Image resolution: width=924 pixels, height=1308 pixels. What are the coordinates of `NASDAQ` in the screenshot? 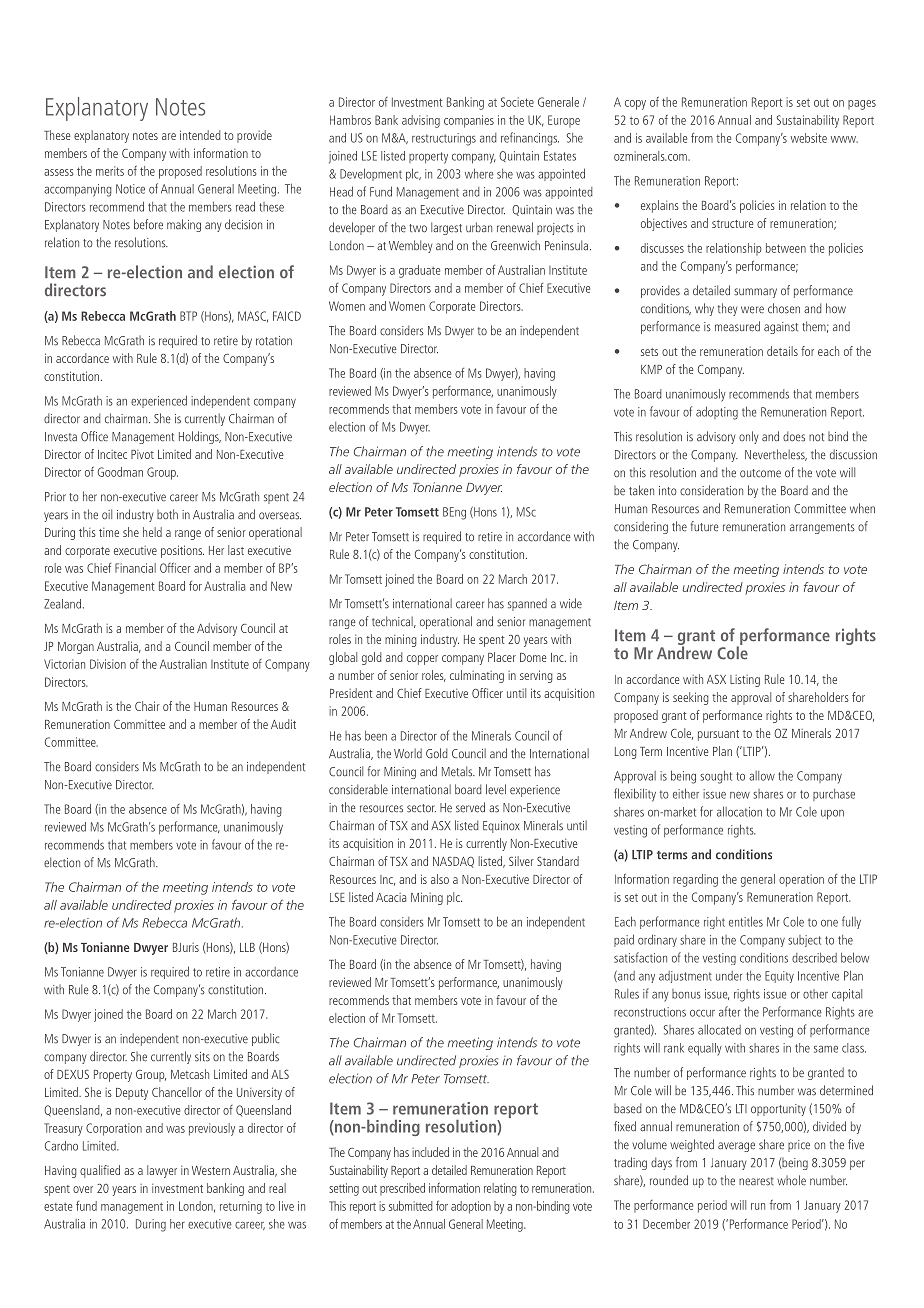 It's located at (453, 862).
